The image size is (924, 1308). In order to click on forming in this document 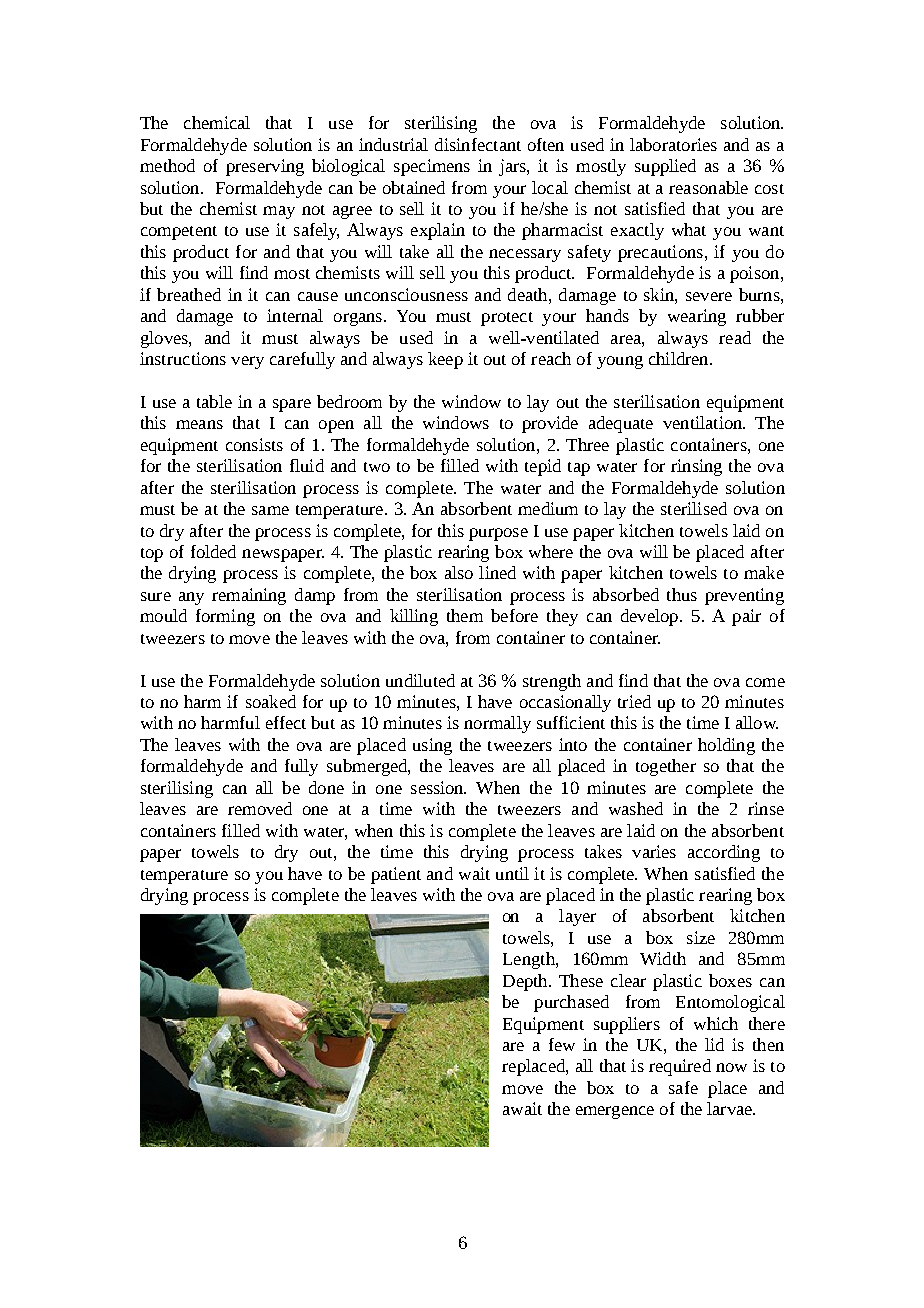, I will do `click(225, 617)`.
